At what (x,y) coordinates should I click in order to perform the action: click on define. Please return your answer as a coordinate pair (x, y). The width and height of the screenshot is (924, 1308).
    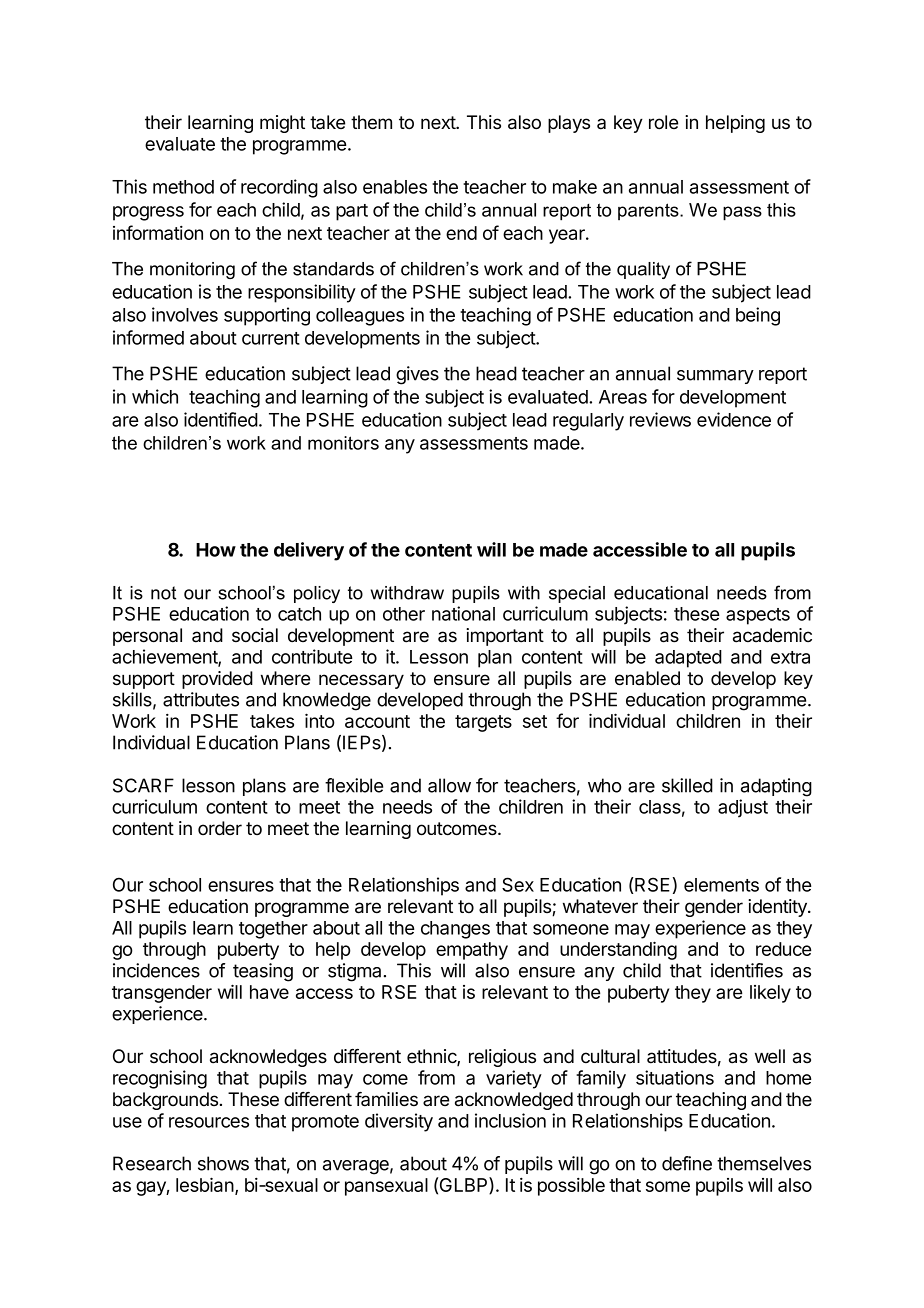
    Looking at the image, I should click on (687, 1163).
